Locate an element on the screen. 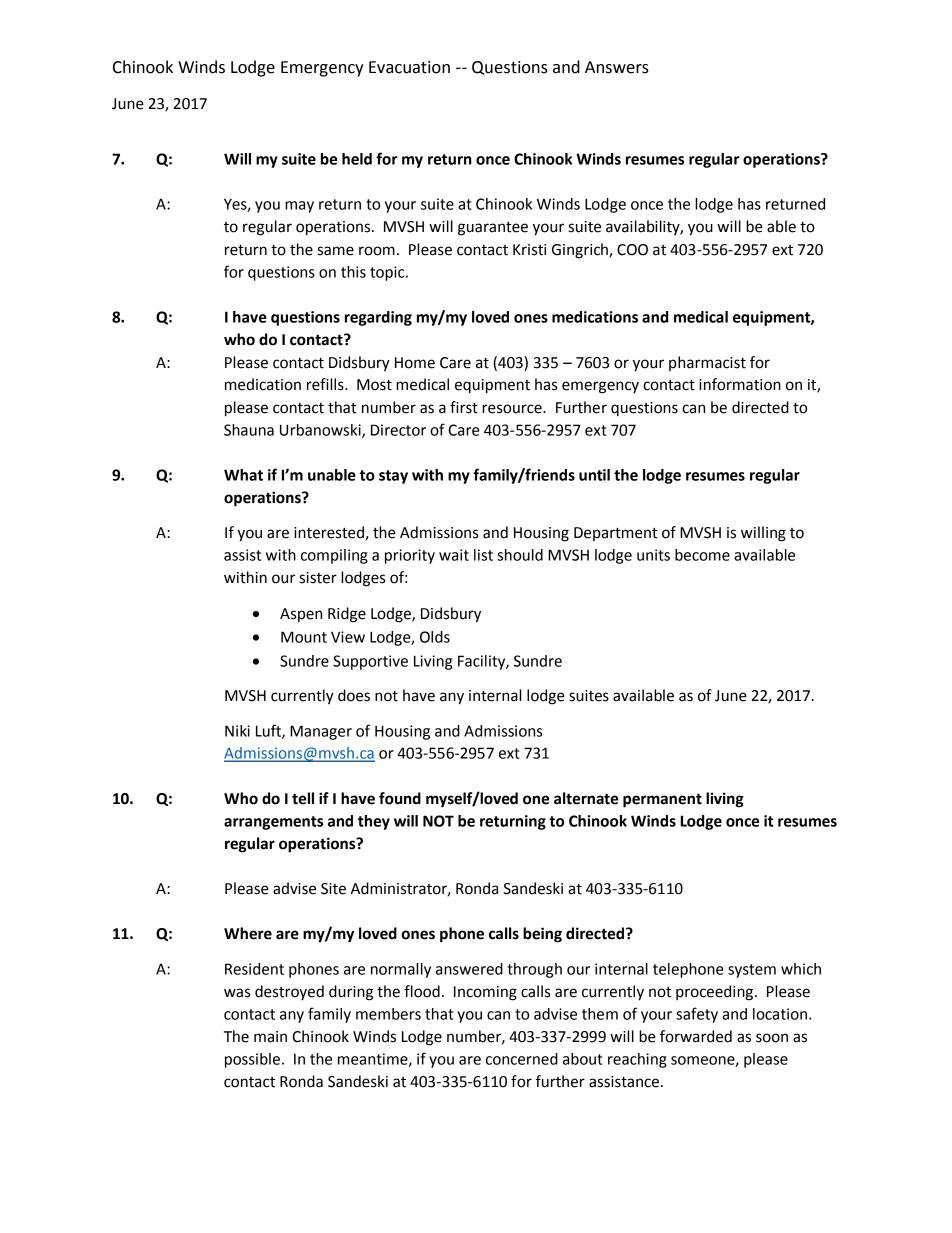  Incoming is located at coordinates (485, 993).
